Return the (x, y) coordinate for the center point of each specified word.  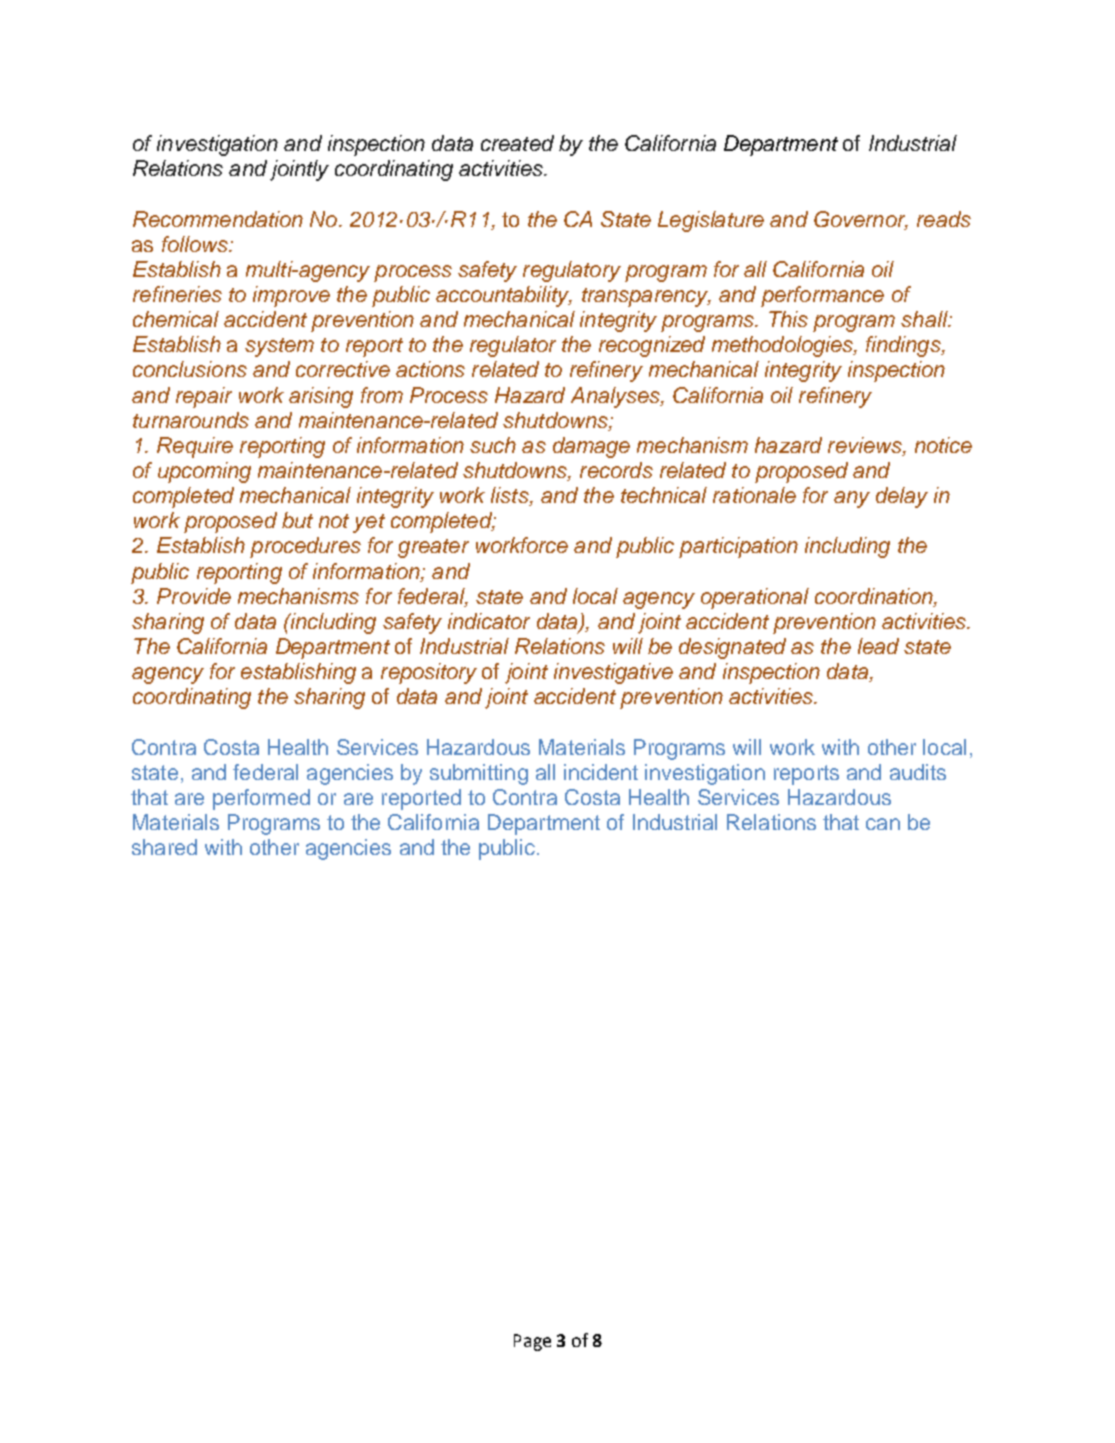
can (883, 824)
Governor (861, 220)
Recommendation (218, 219)
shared (164, 847)
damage (591, 447)
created (517, 143)
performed (261, 799)
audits (918, 772)
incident (601, 772)
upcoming (204, 472)
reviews (866, 446)
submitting (479, 774)
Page (532, 1342)
